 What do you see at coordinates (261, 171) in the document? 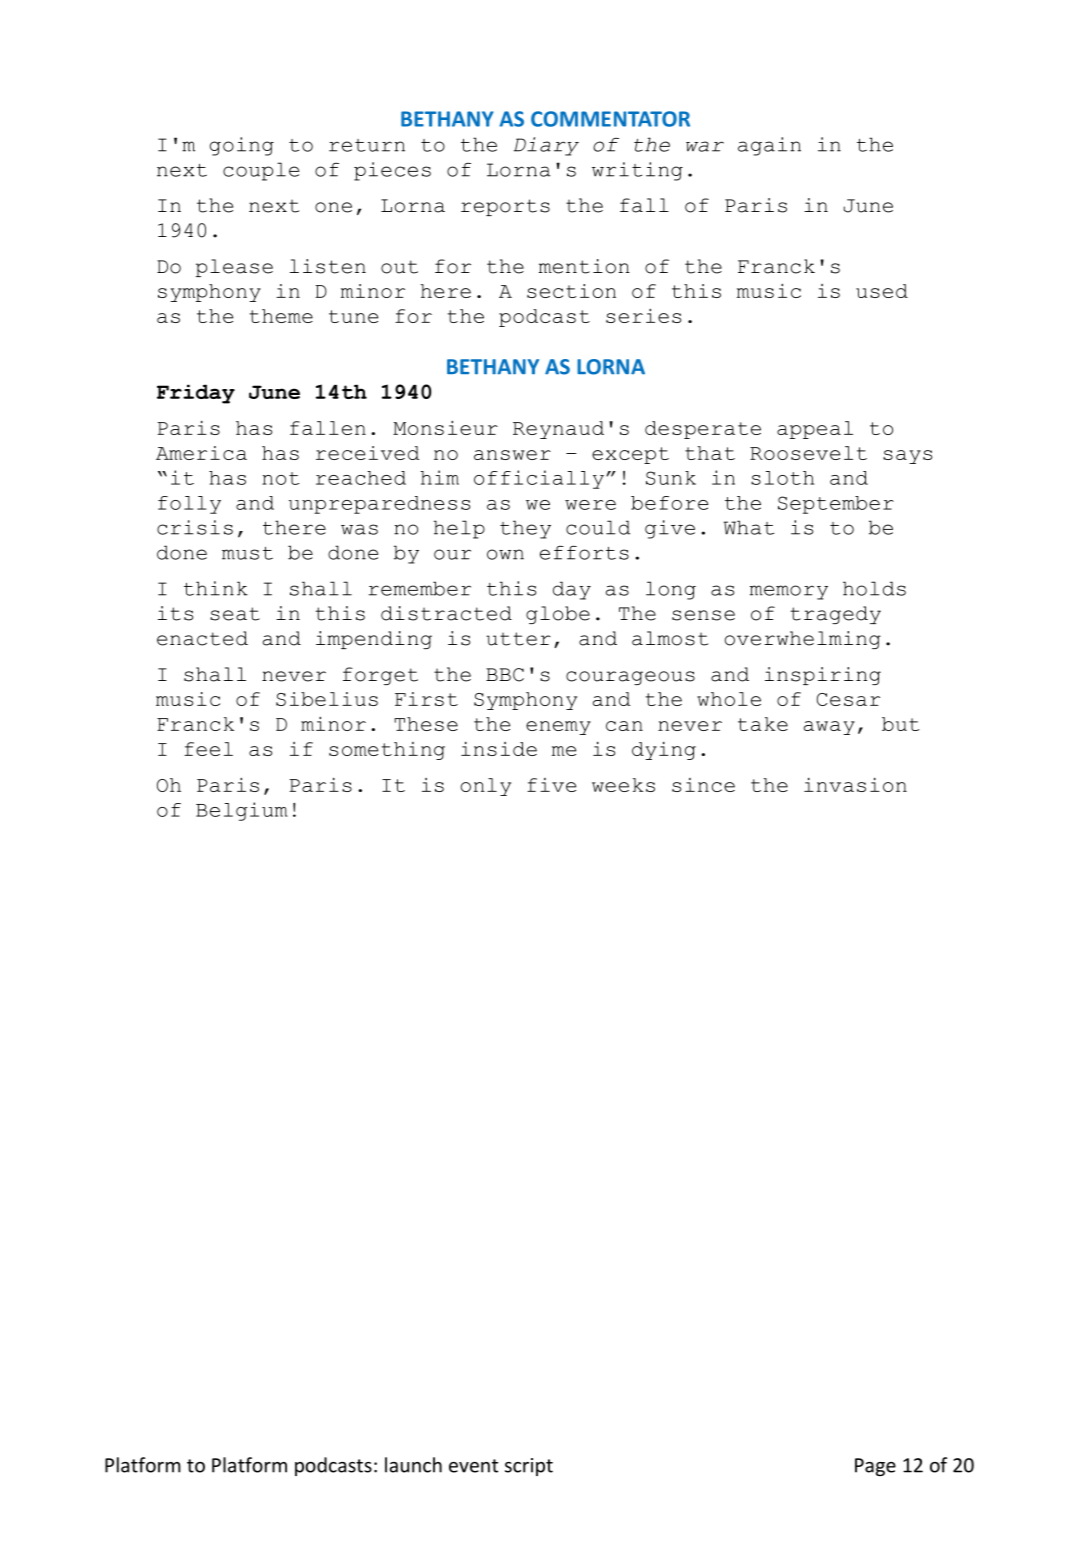
I see `couple` at bounding box center [261, 171].
